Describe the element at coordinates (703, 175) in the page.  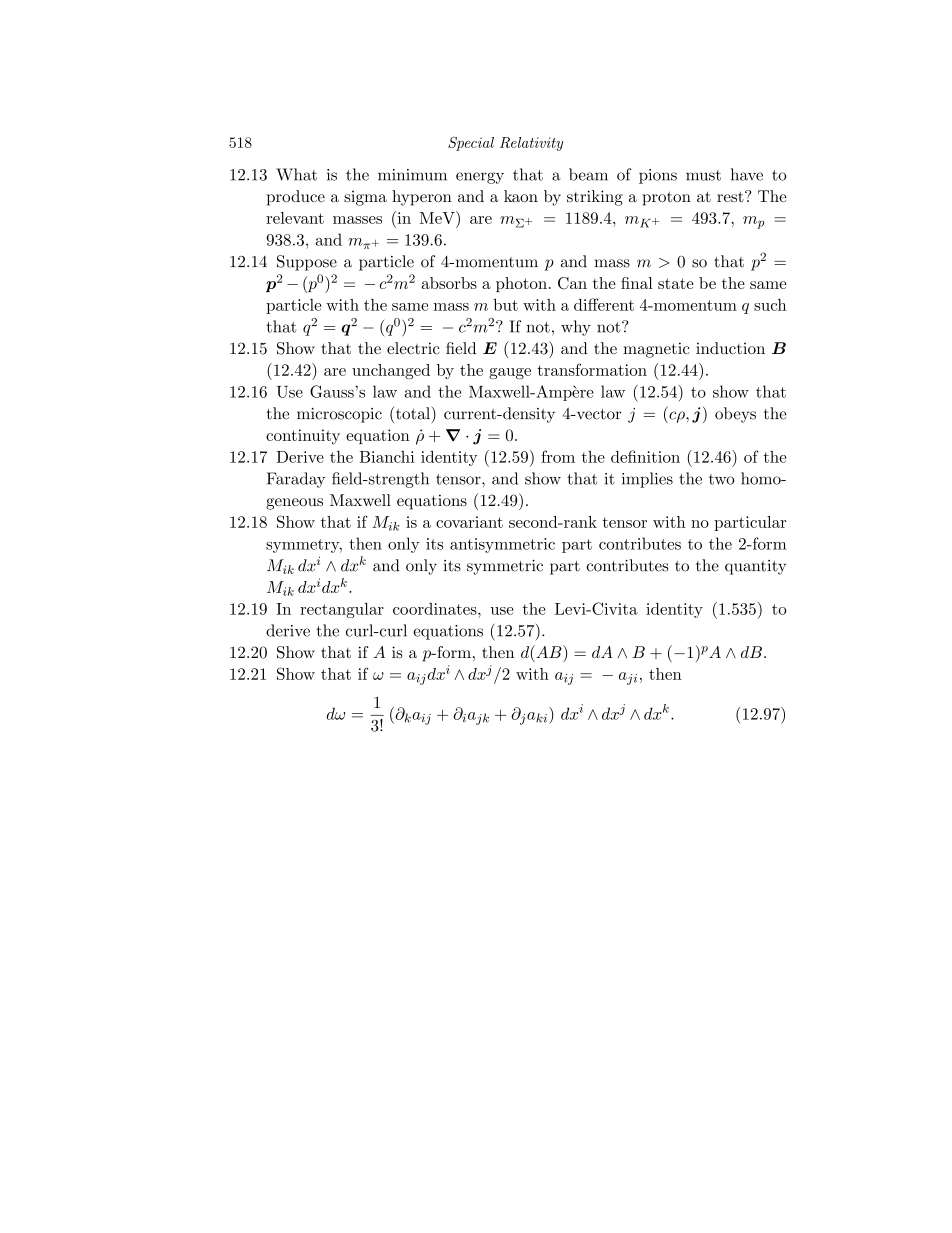
I see `must` at that location.
